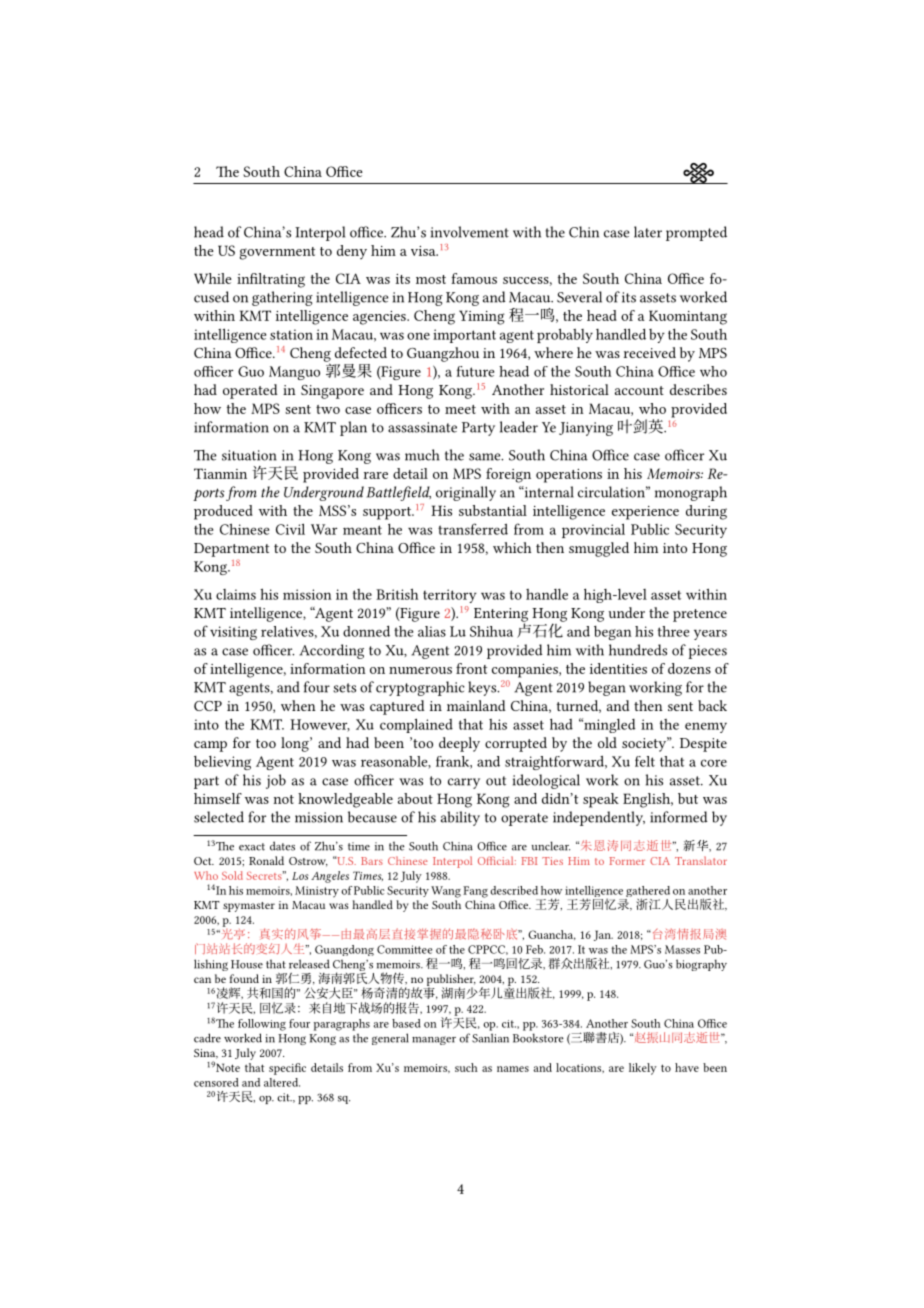 The height and width of the screenshot is (1308, 924). I want to click on later, so click(648, 232).
